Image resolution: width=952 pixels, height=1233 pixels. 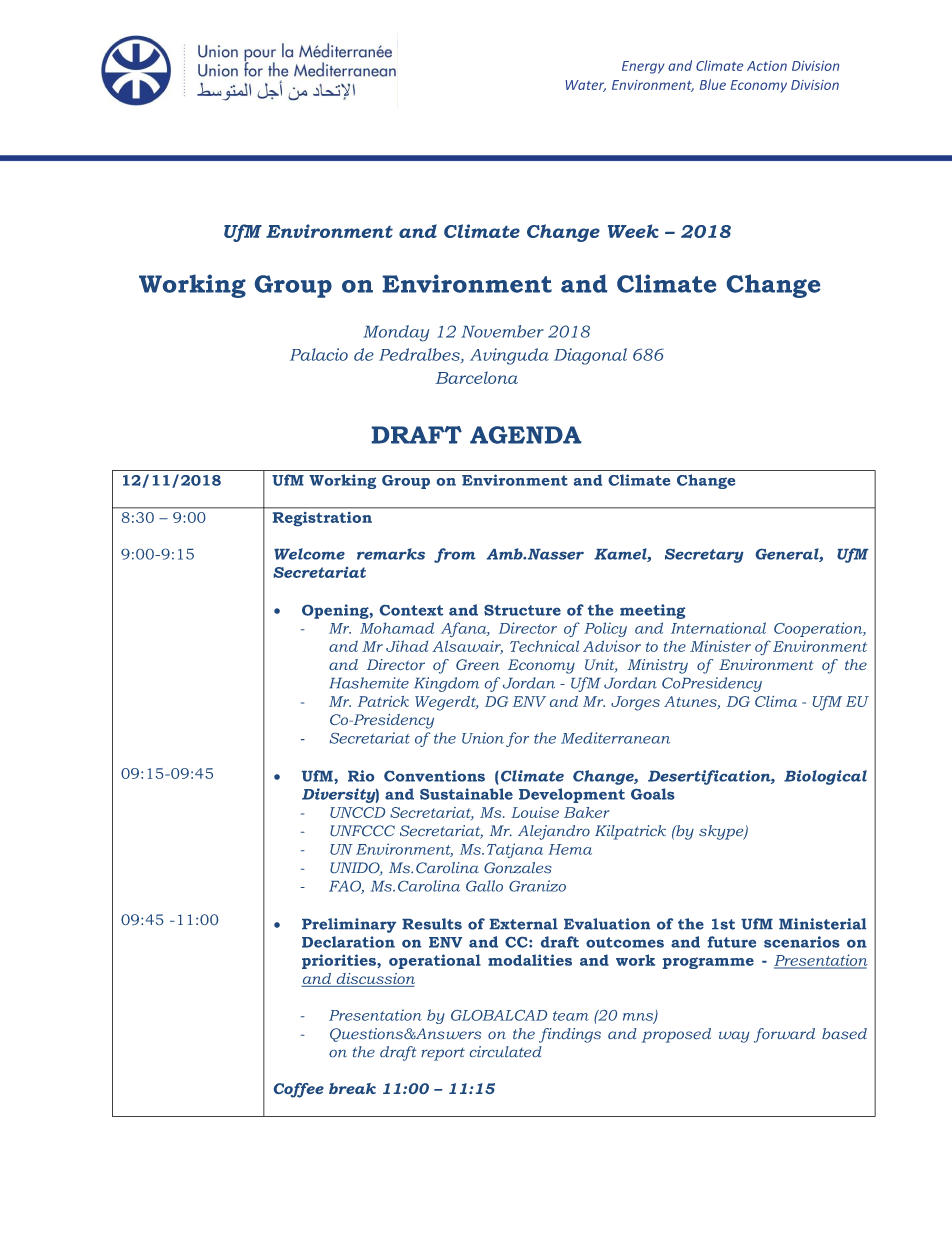 I want to click on Energy, so click(x=643, y=67).
